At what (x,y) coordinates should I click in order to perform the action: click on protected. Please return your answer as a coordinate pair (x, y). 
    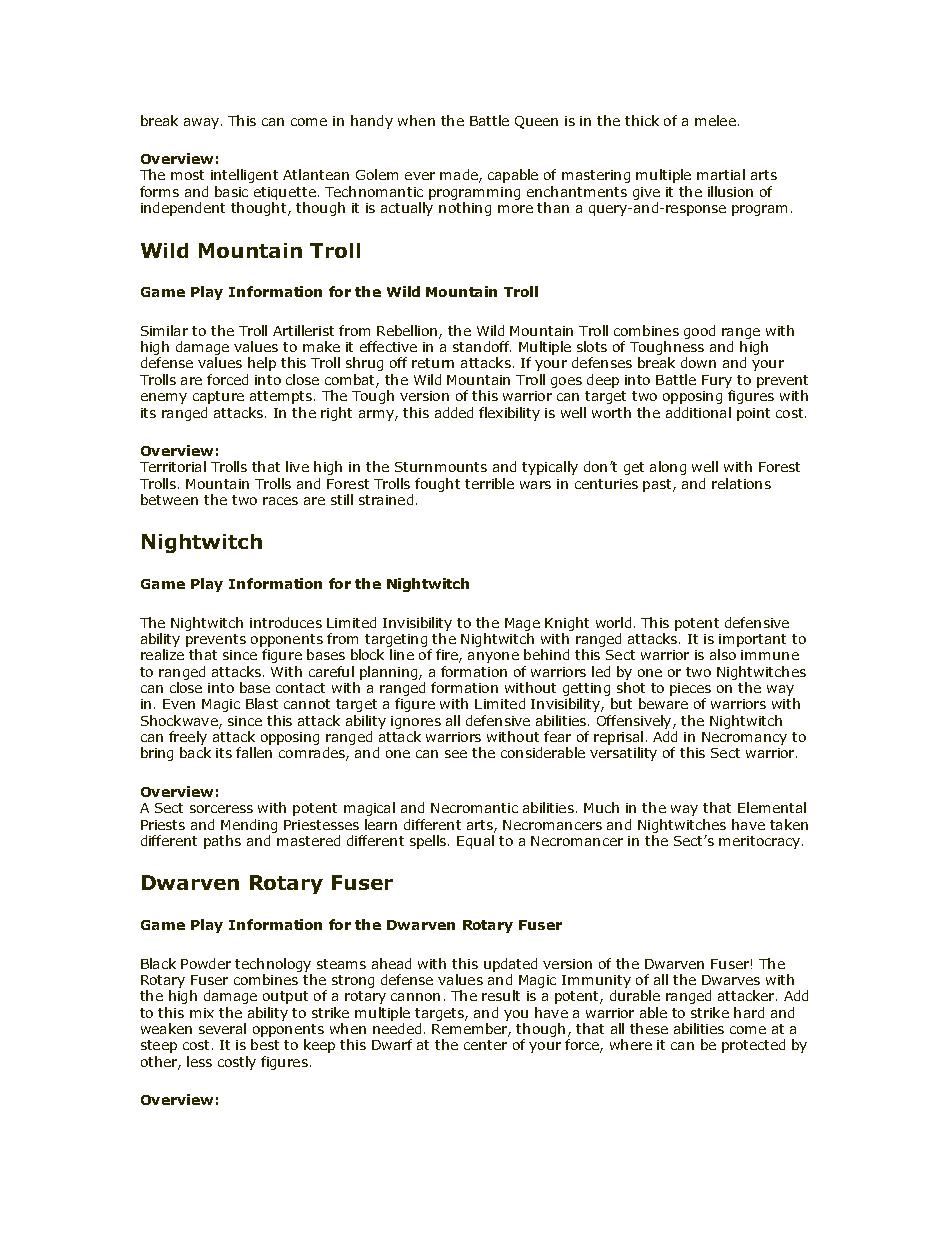
    Looking at the image, I should click on (753, 1046).
